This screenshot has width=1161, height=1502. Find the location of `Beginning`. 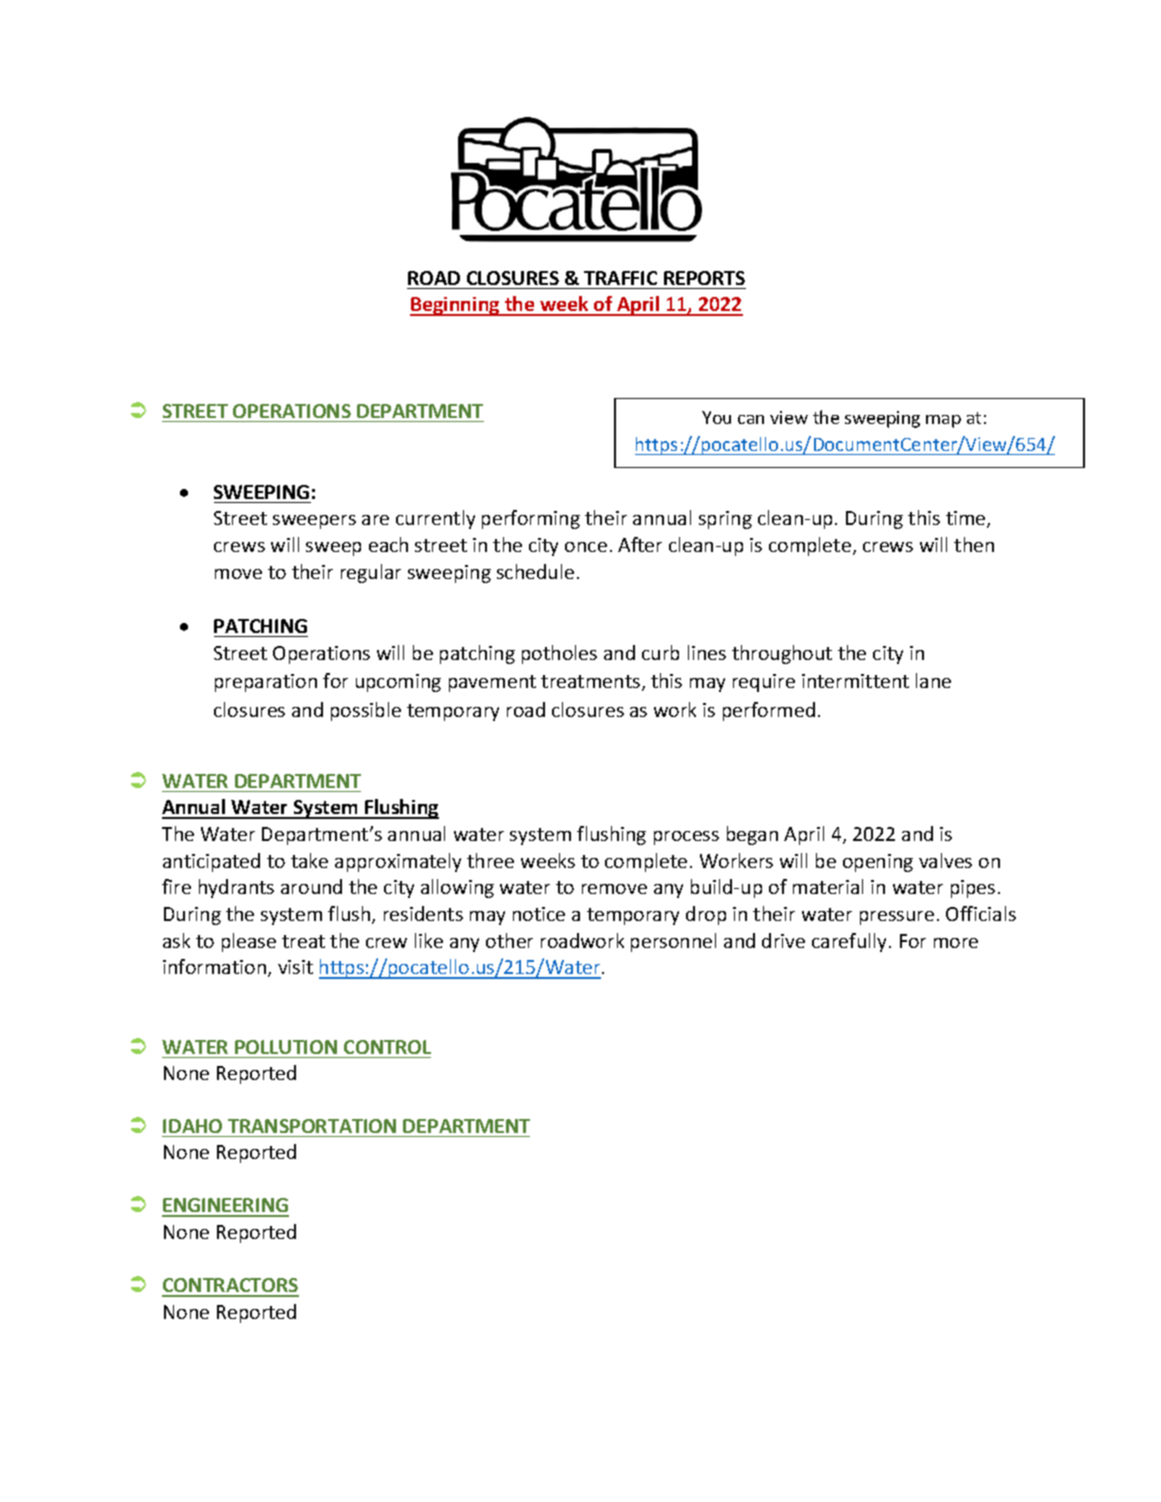

Beginning is located at coordinates (456, 306).
